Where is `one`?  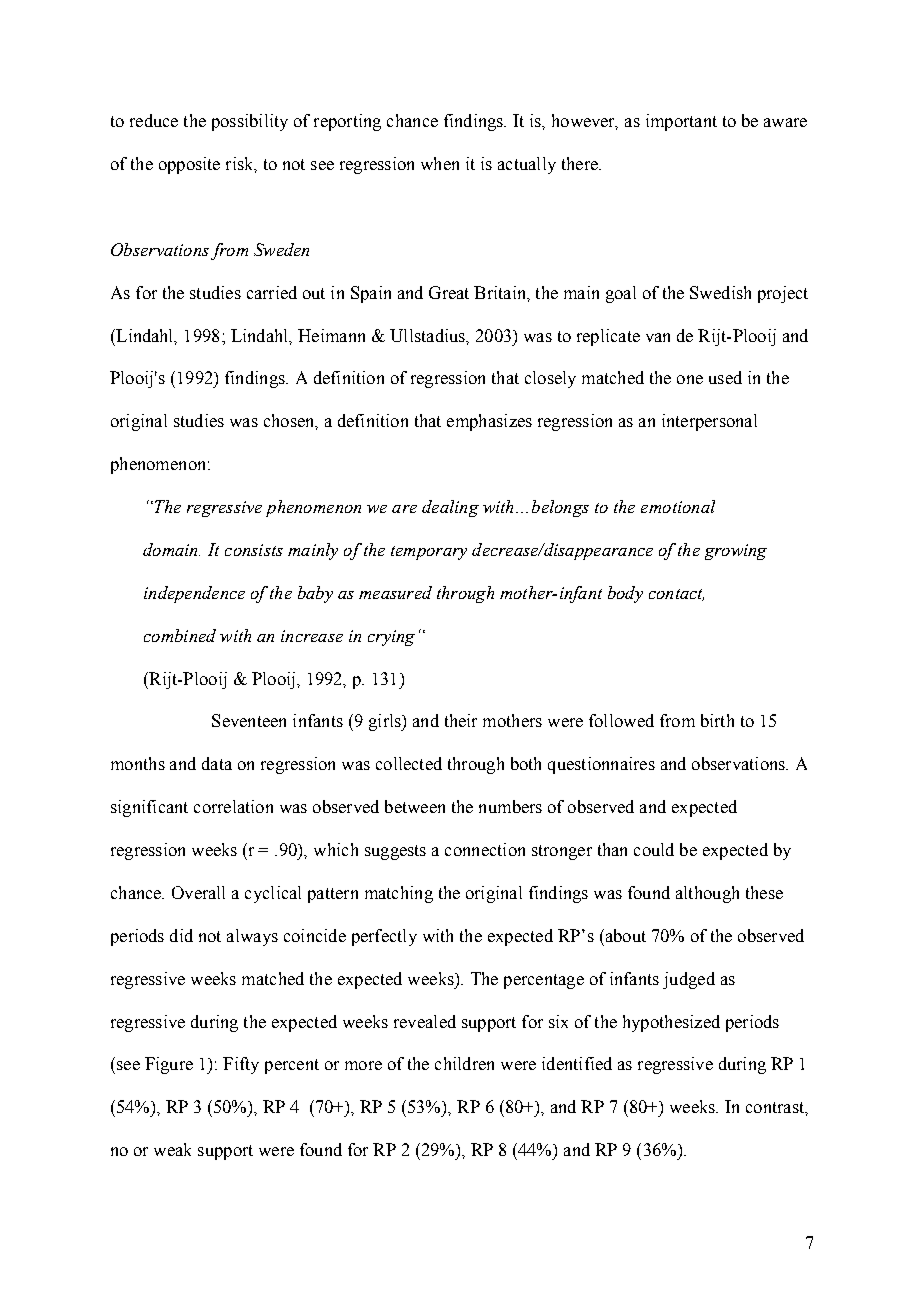
one is located at coordinates (690, 379).
